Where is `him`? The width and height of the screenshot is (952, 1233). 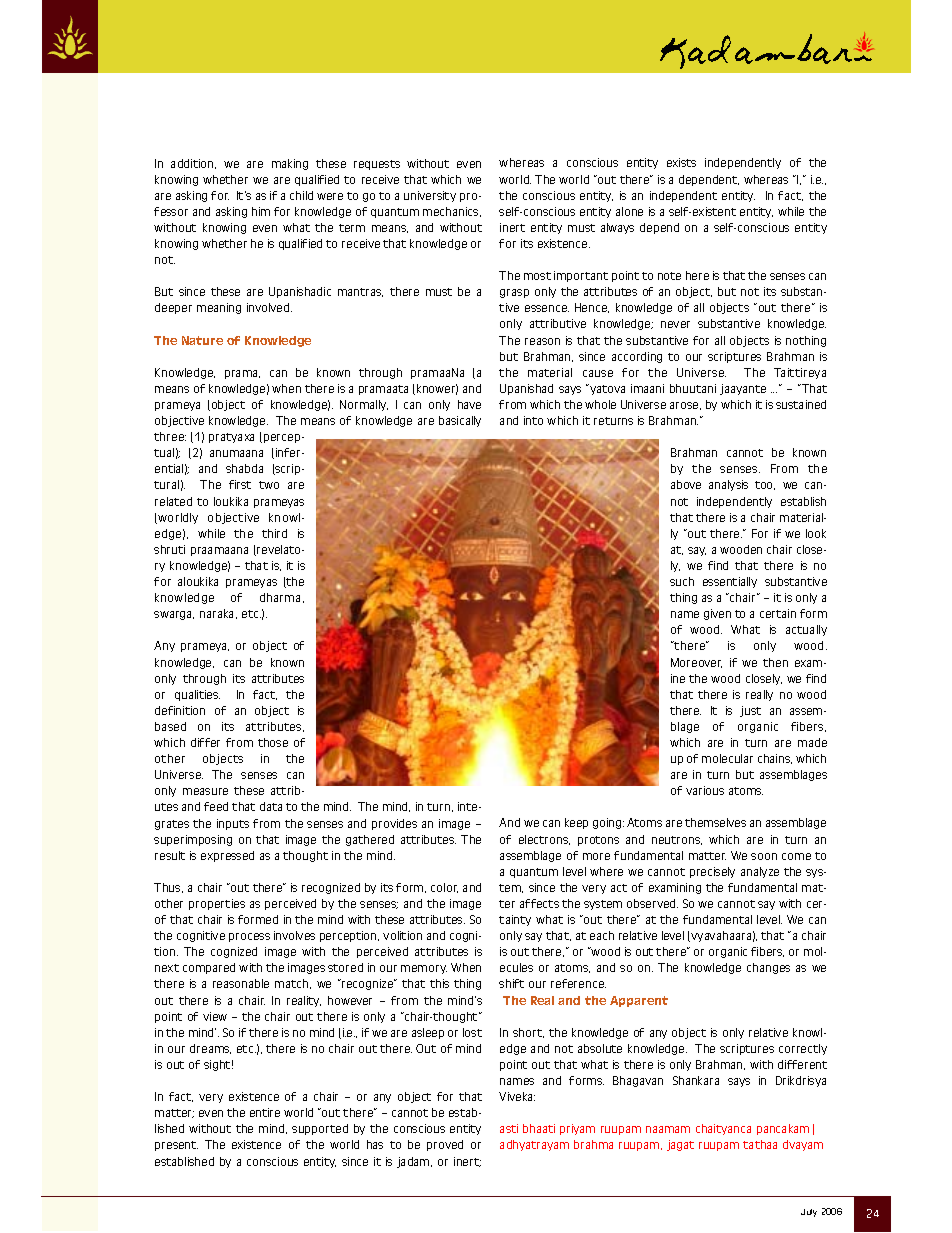 him is located at coordinates (261, 211).
